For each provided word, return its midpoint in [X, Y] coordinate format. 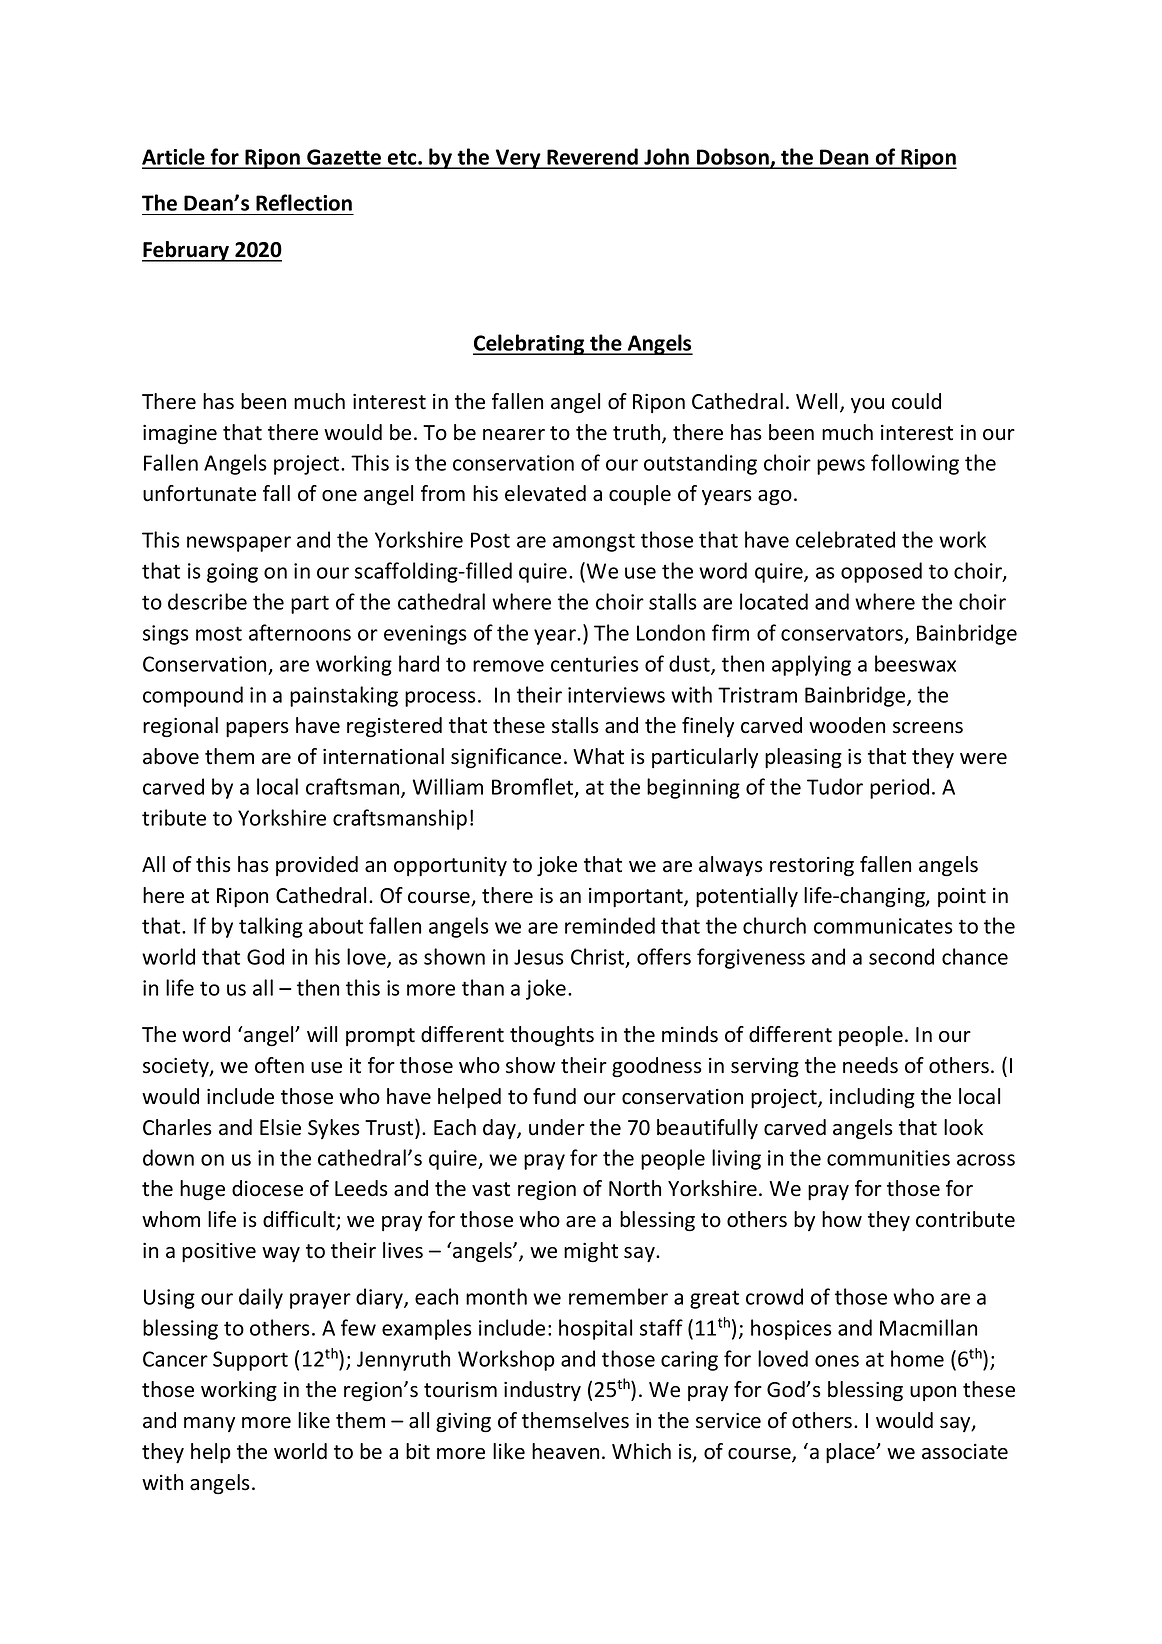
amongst [594, 542]
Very [518, 159]
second [901, 956]
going [232, 573]
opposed [881, 572]
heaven [565, 1451]
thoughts [552, 1036]
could [916, 401]
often [279, 1065]
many [209, 1424]
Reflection [304, 202]
